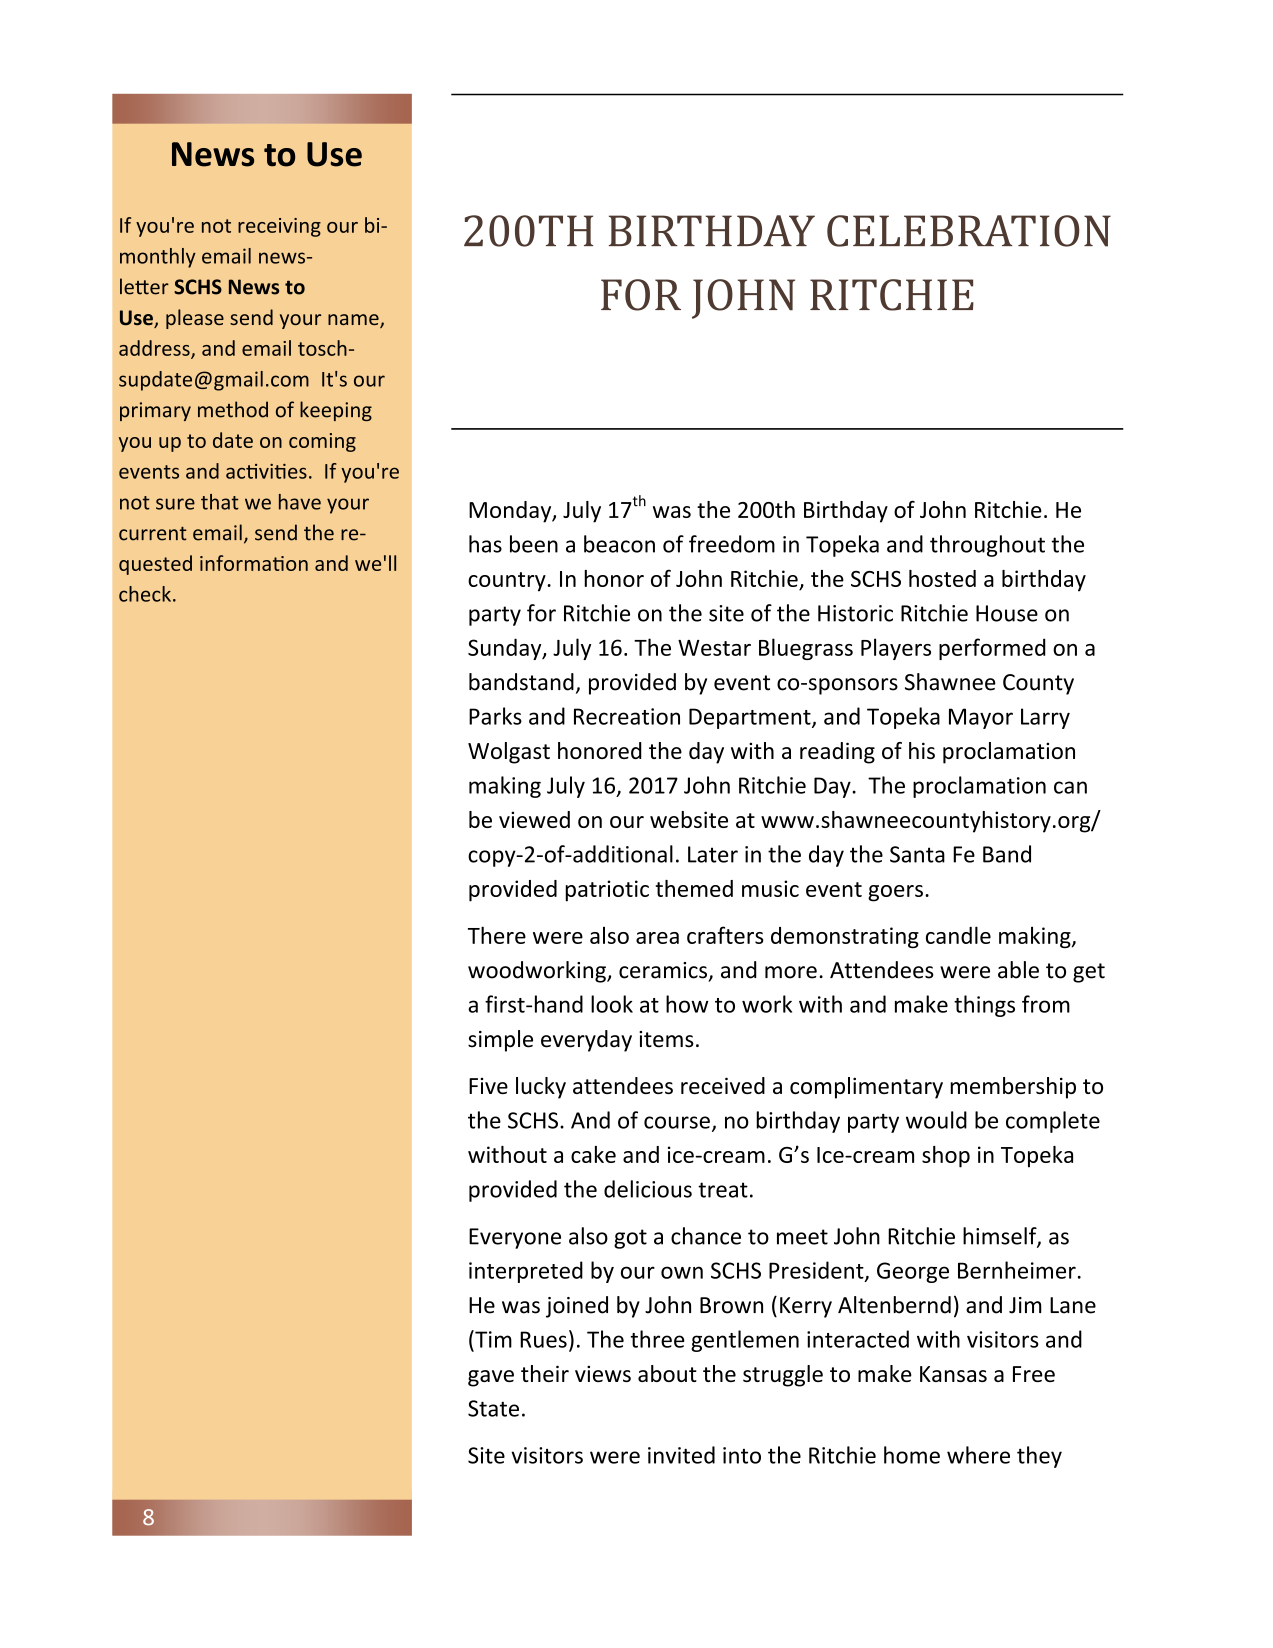 Image resolution: width=1273 pixels, height=1648 pixels. What do you see at coordinates (969, 231) in the screenshot?
I see `CELEBRATION` at bounding box center [969, 231].
